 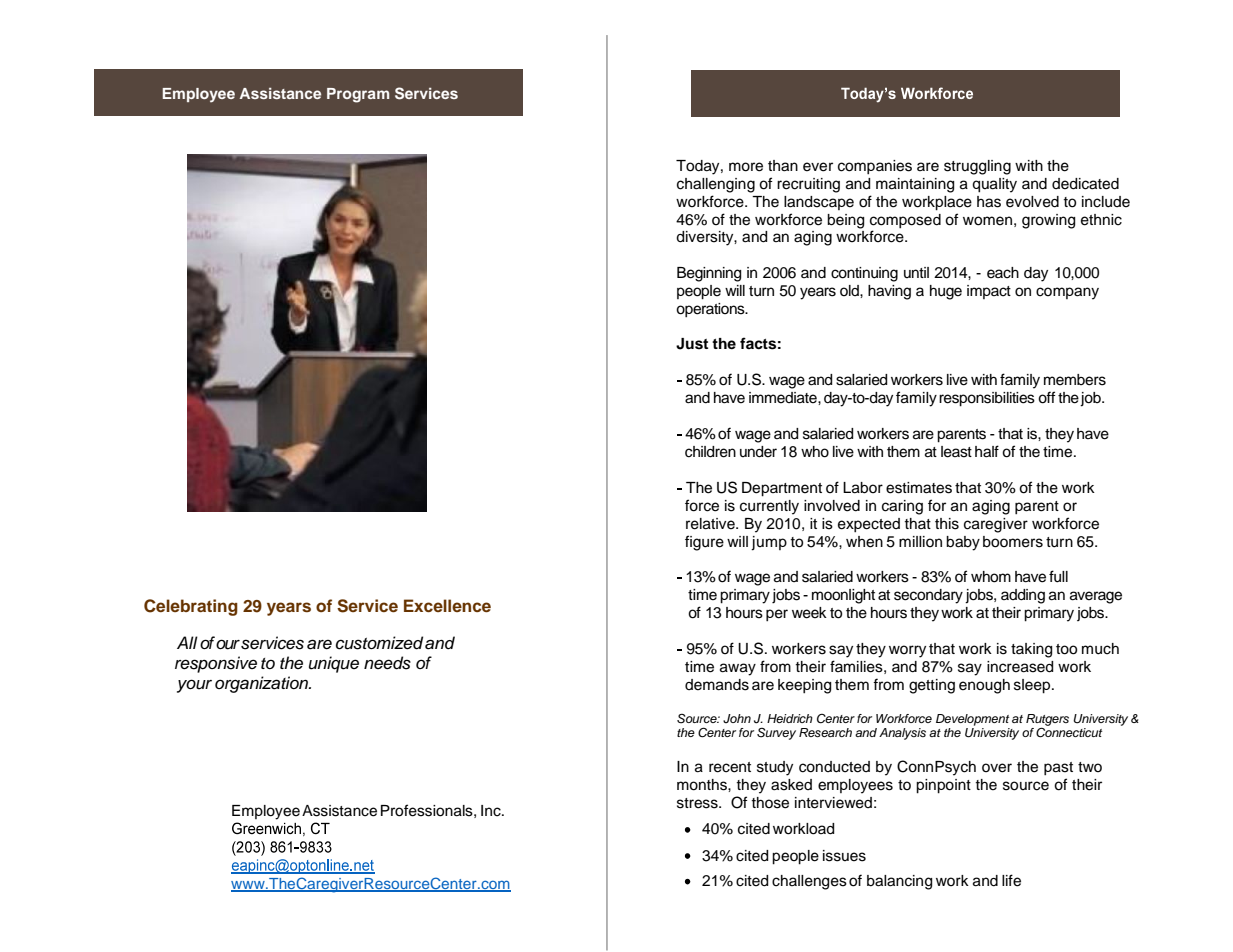 I want to click on estimates, so click(x=919, y=488).
